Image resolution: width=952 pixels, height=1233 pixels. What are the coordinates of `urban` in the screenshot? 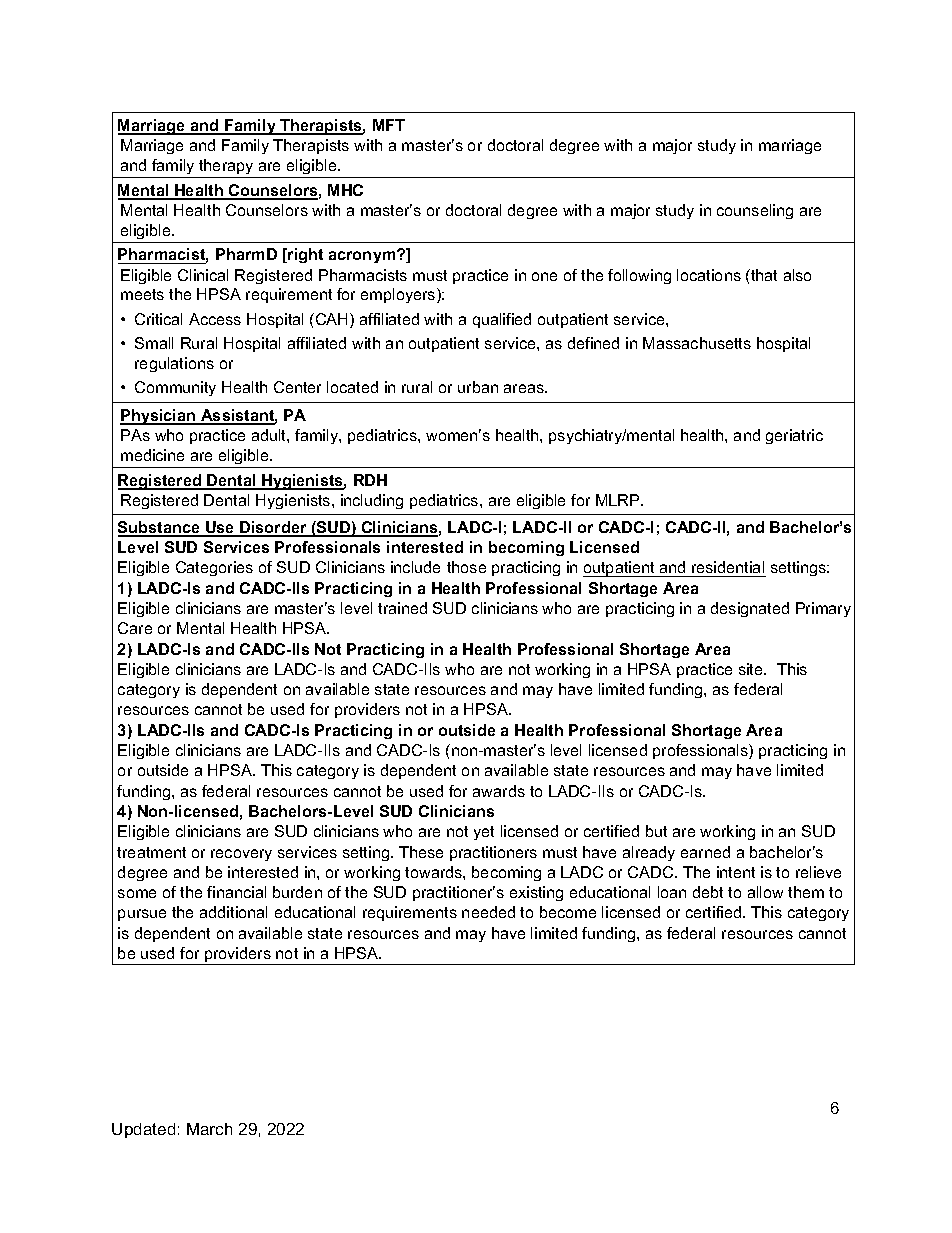 It's located at (478, 387).
